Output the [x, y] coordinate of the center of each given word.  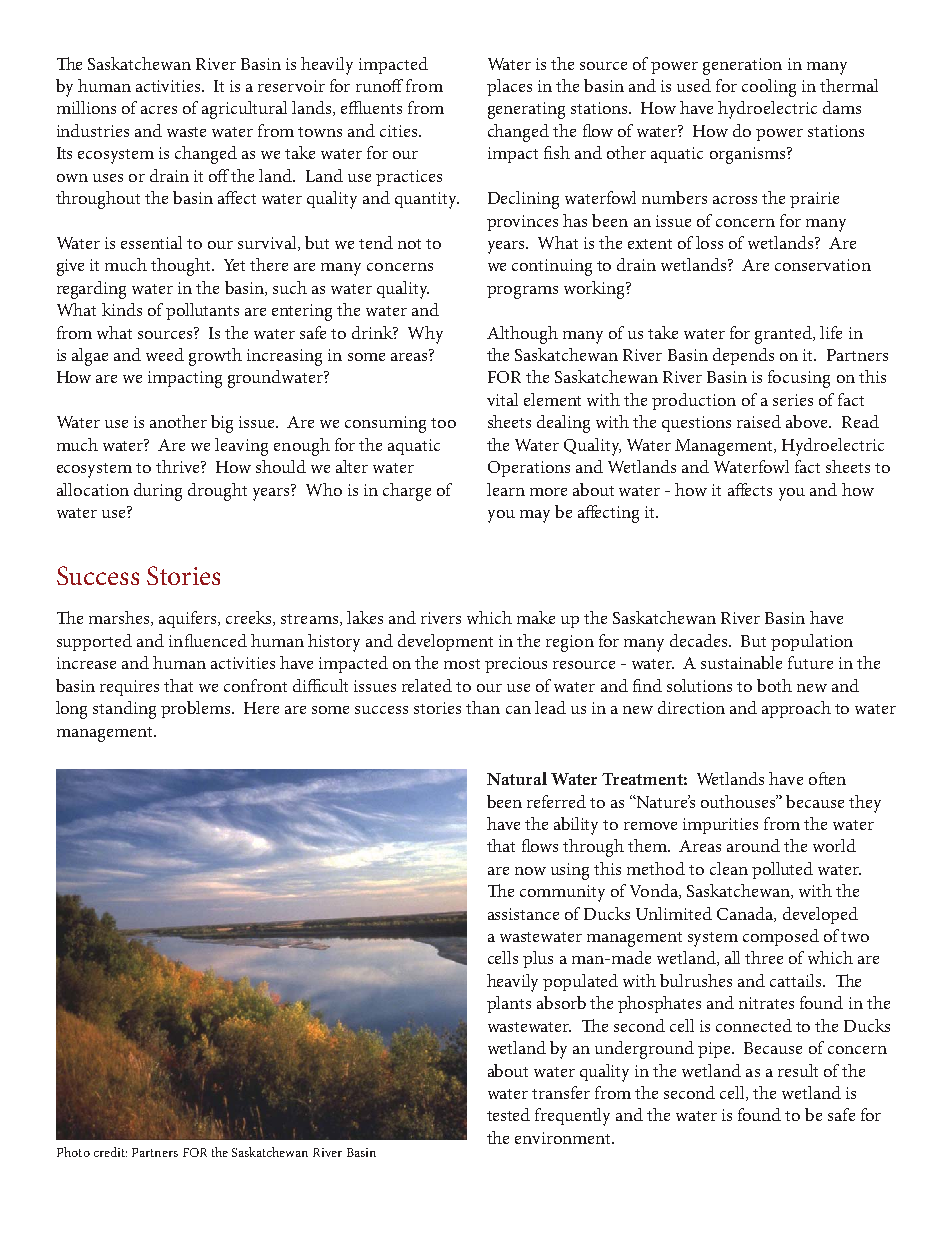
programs [522, 292]
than [483, 707]
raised [759, 421]
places [509, 87]
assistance [523, 914]
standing [124, 710]
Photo [73, 1152]
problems [197, 709]
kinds [122, 309]
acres [159, 110]
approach [796, 709]
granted [784, 335]
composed [781, 937]
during [158, 492]
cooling [769, 88]
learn [506, 489]
